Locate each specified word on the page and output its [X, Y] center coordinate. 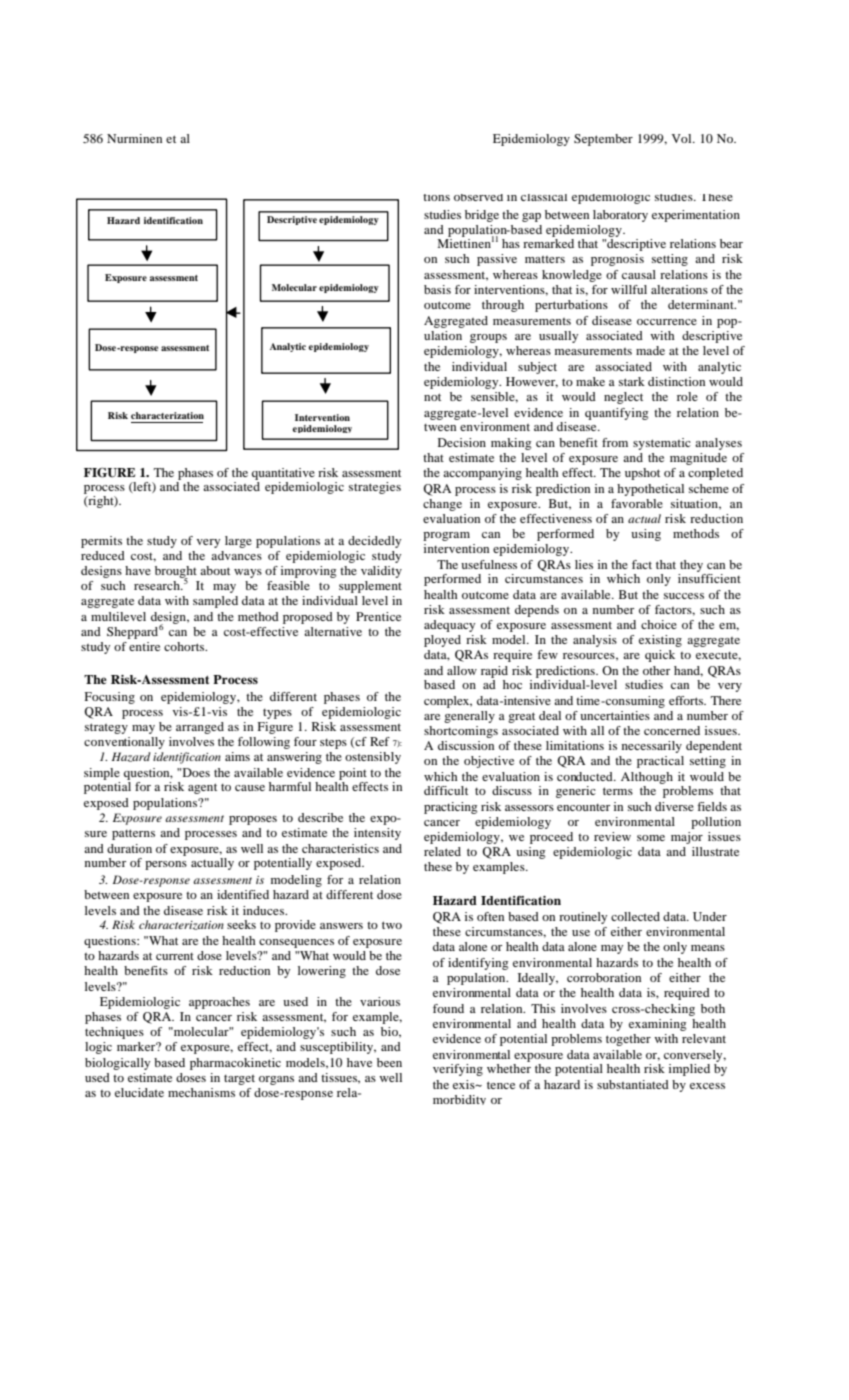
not [432, 397]
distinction [676, 381]
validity [381, 572]
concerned [672, 730]
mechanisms [201, 1092]
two [392, 925]
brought [176, 573]
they [691, 566]
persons [166, 865]
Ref [380, 741]
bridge [482, 216]
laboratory [620, 216]
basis [437, 289]
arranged [200, 728]
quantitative [283, 475]
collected [635, 916]
